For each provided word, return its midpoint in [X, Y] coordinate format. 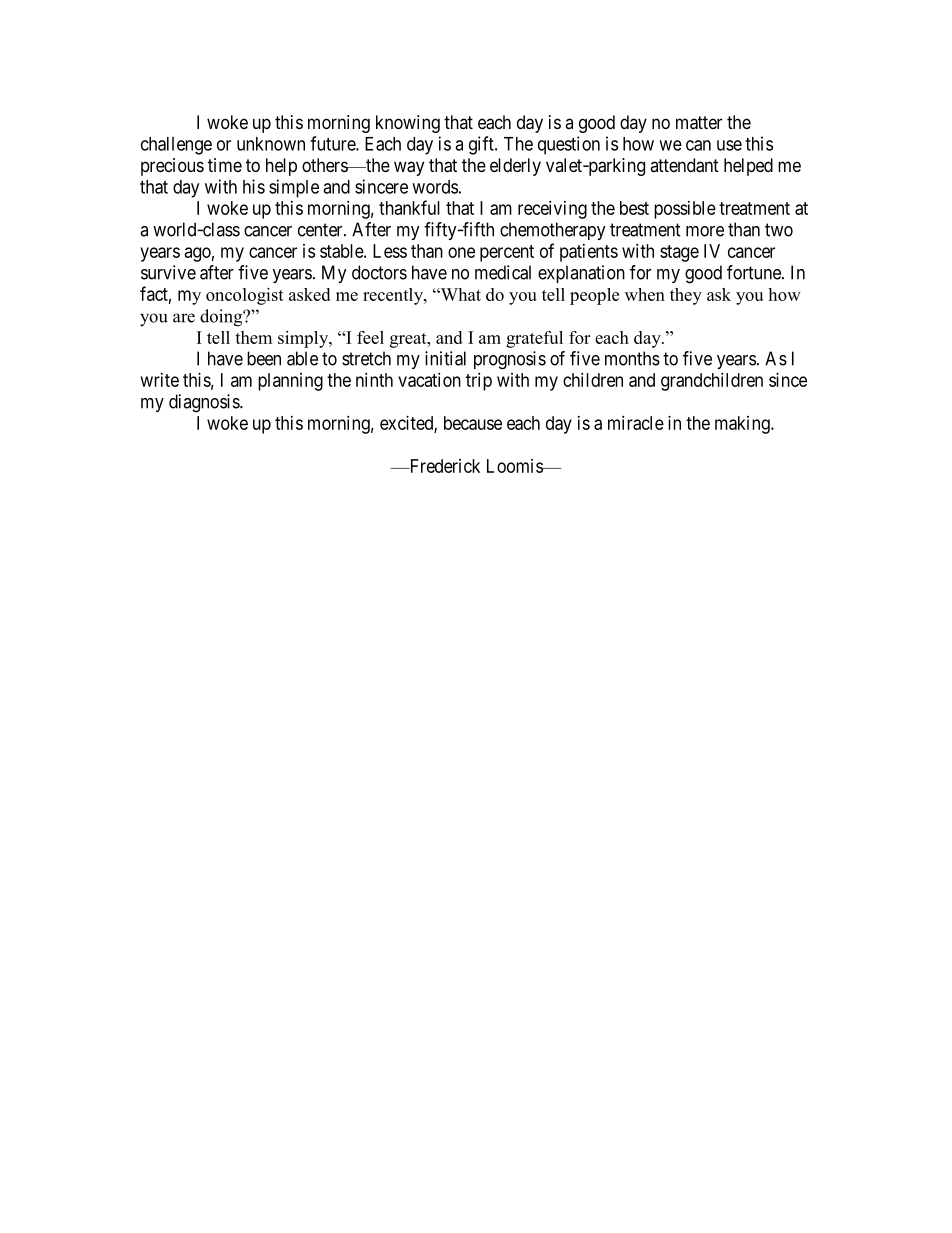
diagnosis [205, 403]
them [253, 337]
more [705, 231]
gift [482, 145]
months [632, 358]
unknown [271, 144]
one [461, 252]
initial [445, 358]
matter [699, 123]
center [321, 230]
